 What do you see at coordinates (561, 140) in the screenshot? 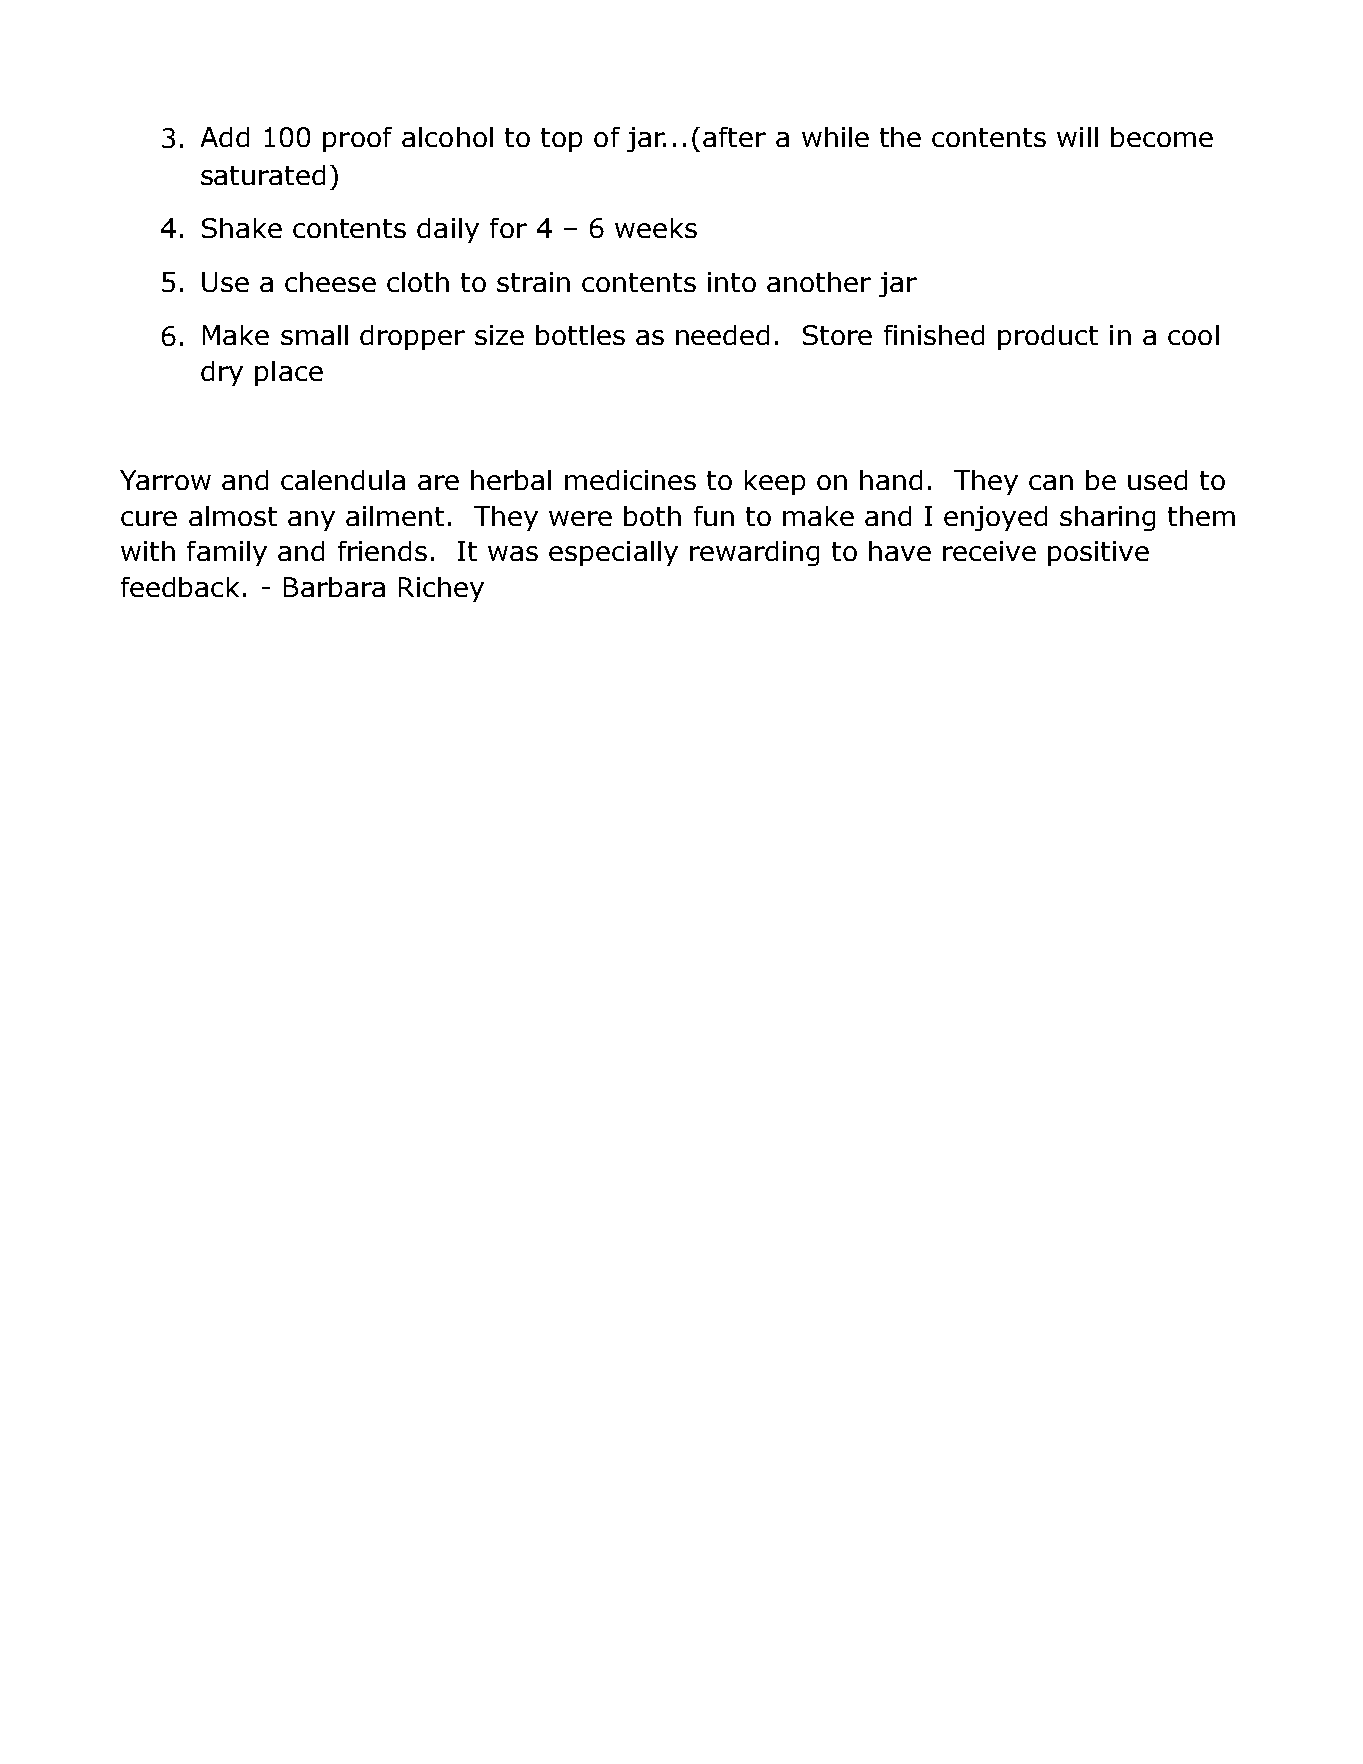
I see `top` at bounding box center [561, 140].
